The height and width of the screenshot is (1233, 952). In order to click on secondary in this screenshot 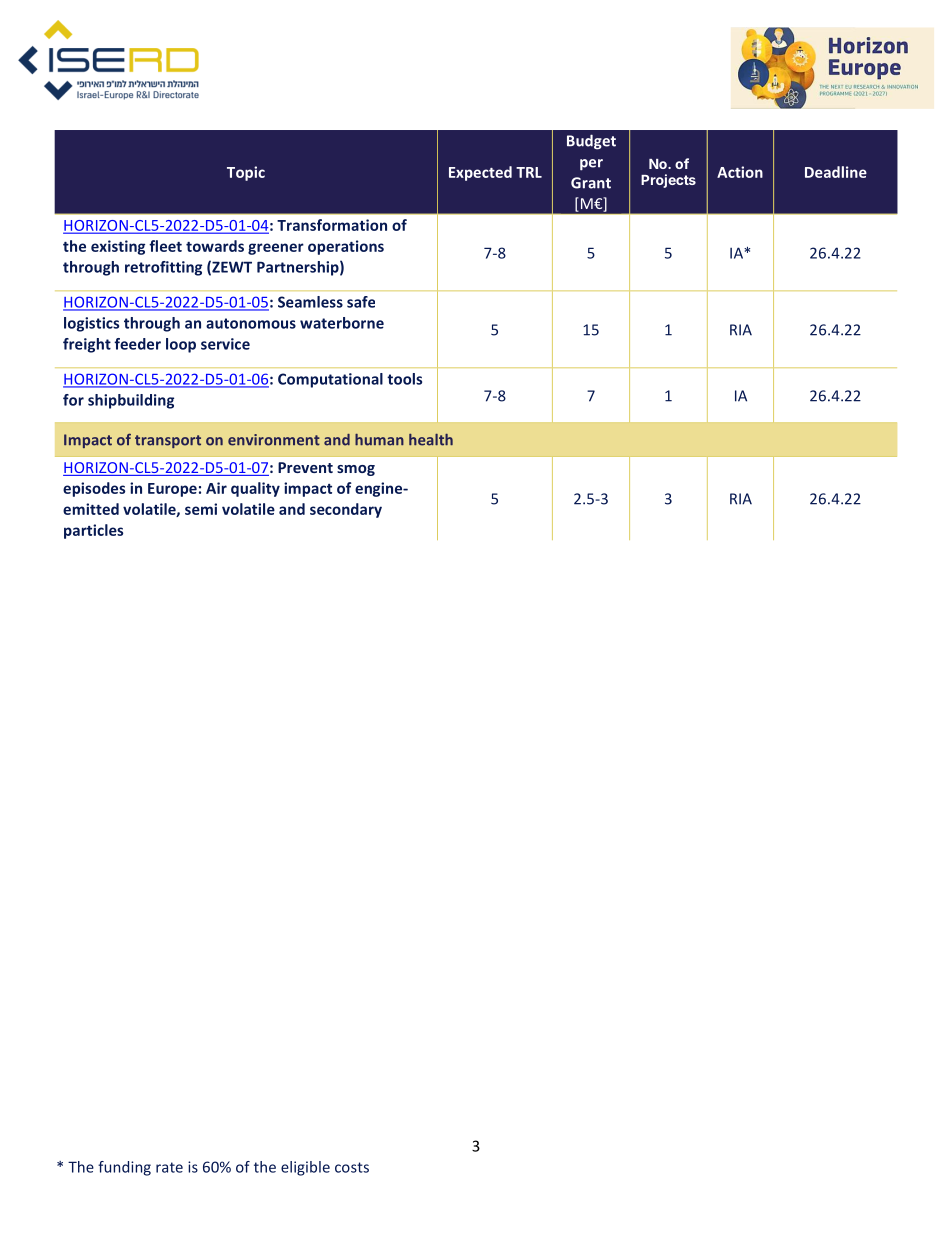, I will do `click(346, 510)`.
